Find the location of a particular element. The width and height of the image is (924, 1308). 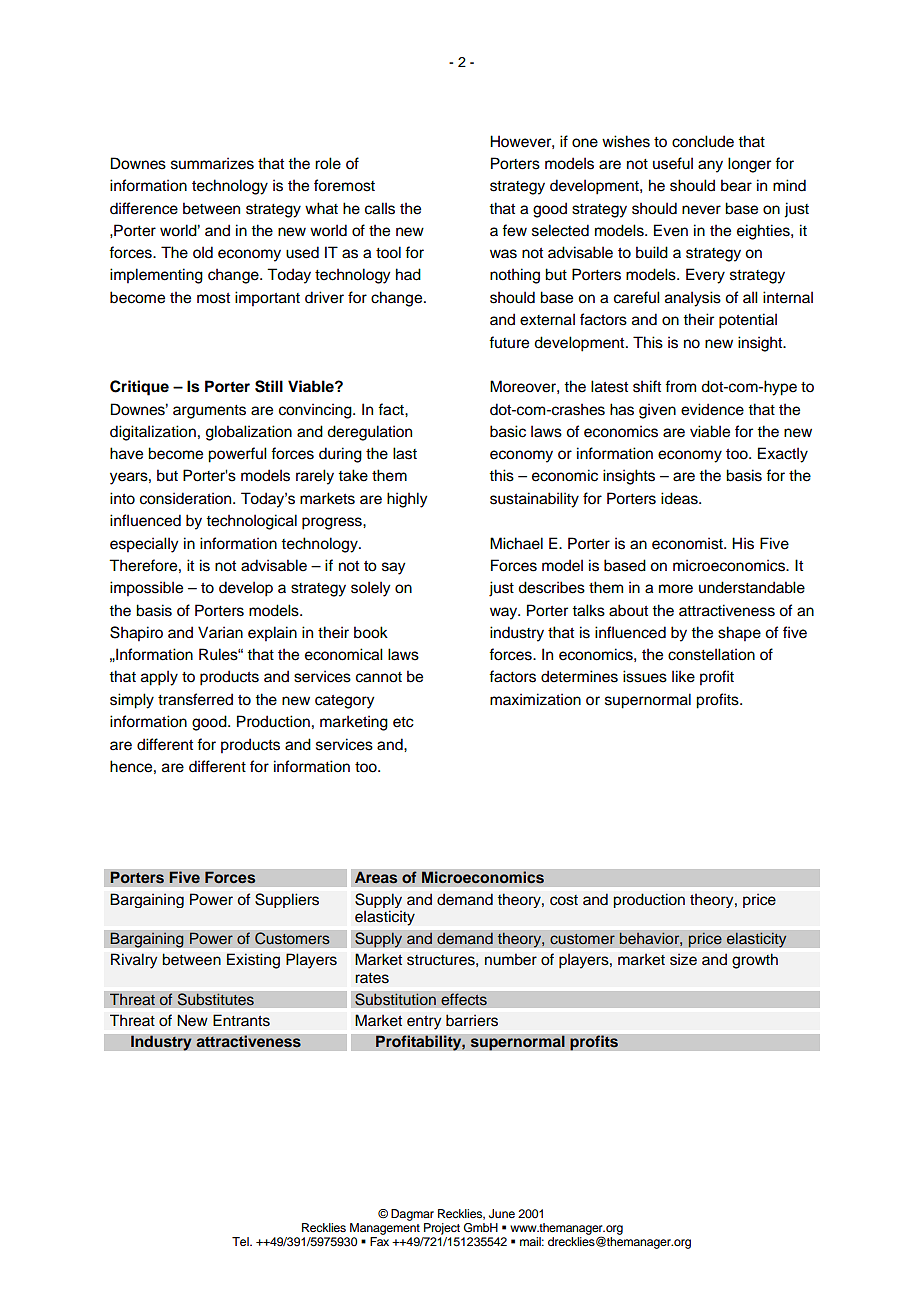

Dagmar is located at coordinates (412, 1215).
